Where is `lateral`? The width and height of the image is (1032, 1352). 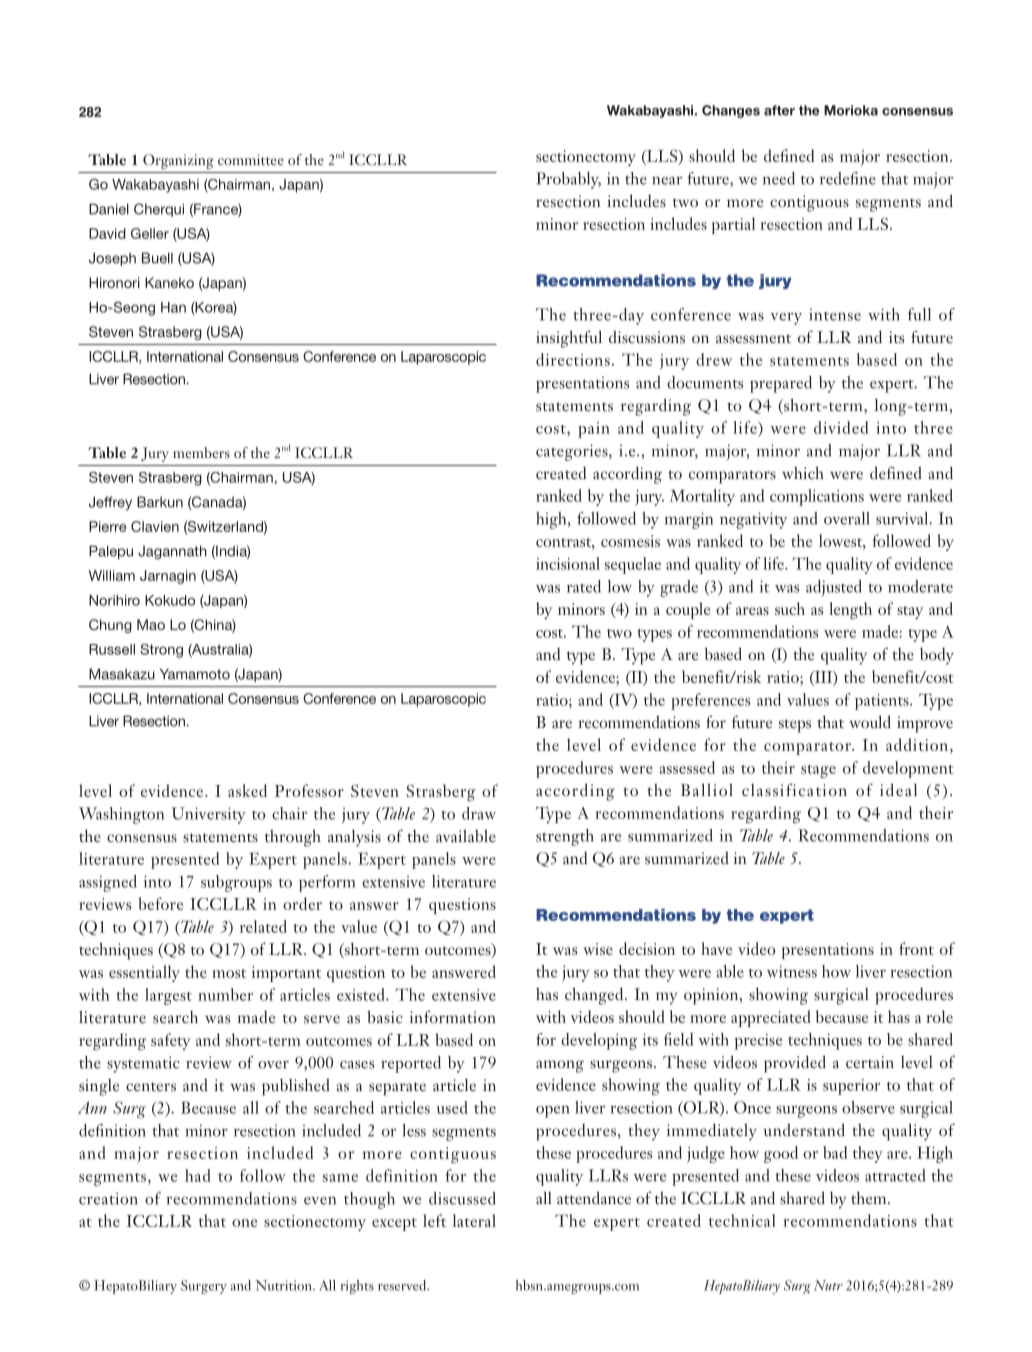
lateral is located at coordinates (474, 1220).
